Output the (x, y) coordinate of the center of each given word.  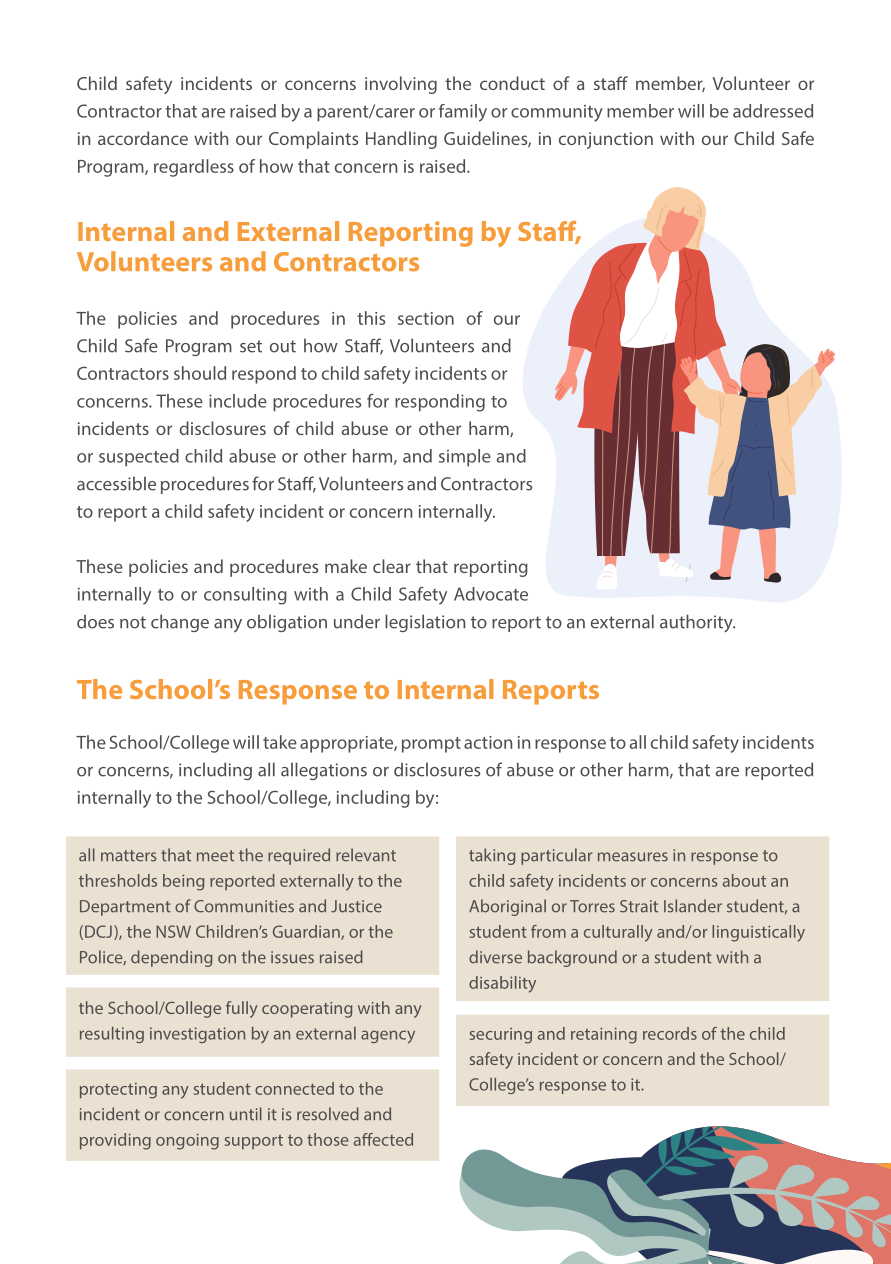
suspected (139, 458)
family (463, 113)
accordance (143, 138)
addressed (773, 111)
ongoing (187, 1142)
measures (633, 857)
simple (465, 458)
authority (697, 623)
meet (215, 856)
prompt (431, 745)
